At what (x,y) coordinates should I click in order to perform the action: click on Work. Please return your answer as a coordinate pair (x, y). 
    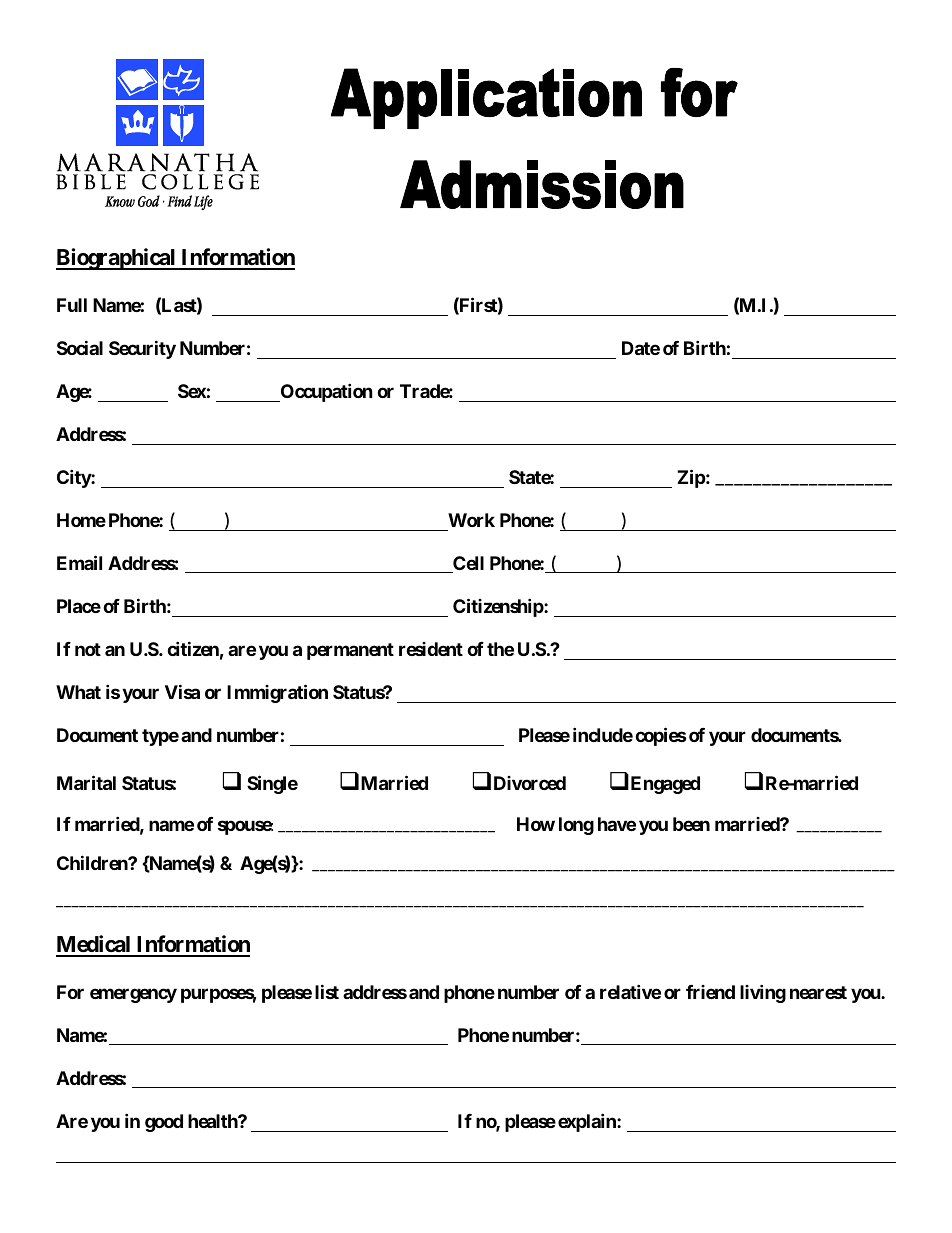
    Looking at the image, I should click on (471, 520).
